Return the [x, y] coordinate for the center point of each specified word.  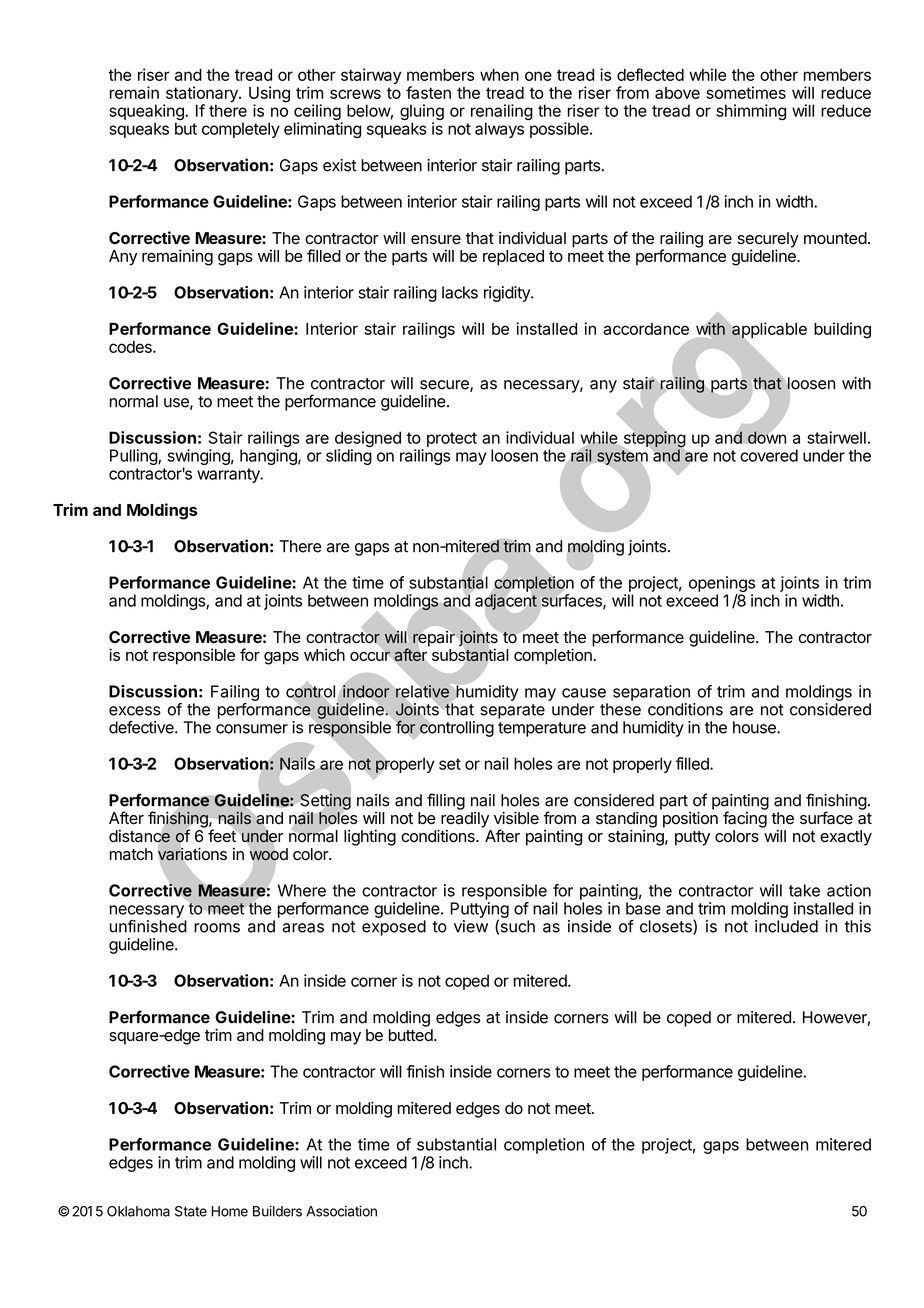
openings [722, 585]
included [786, 926]
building [842, 330]
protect [452, 439]
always [499, 130]
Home [229, 1211]
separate [512, 711]
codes [131, 347]
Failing [235, 693]
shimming [751, 112]
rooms [217, 928]
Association [341, 1211]
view [471, 926]
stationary [201, 95]
